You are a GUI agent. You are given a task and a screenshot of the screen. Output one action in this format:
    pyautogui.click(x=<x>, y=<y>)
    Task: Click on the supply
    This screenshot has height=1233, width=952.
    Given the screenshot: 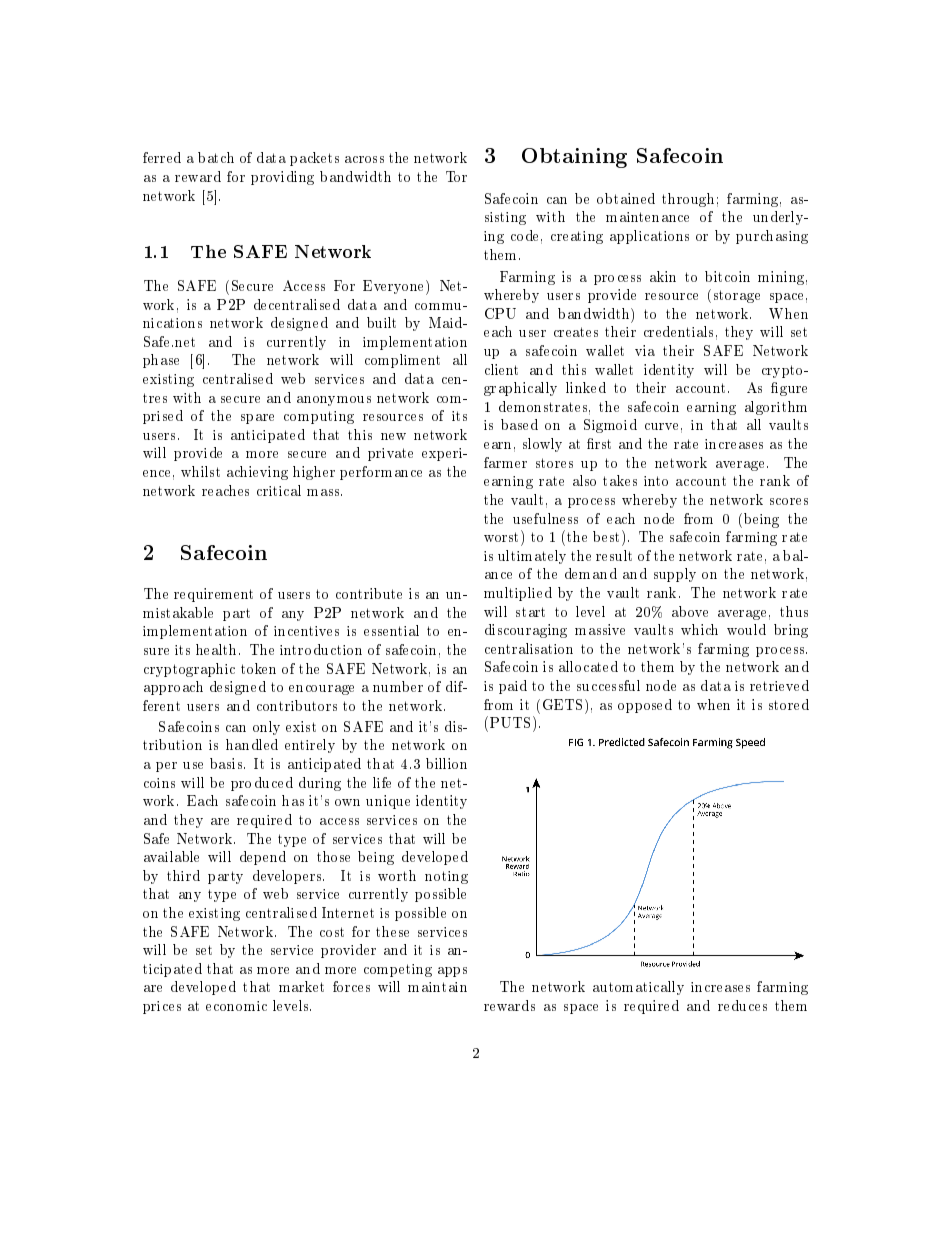 What is the action you would take?
    pyautogui.click(x=675, y=575)
